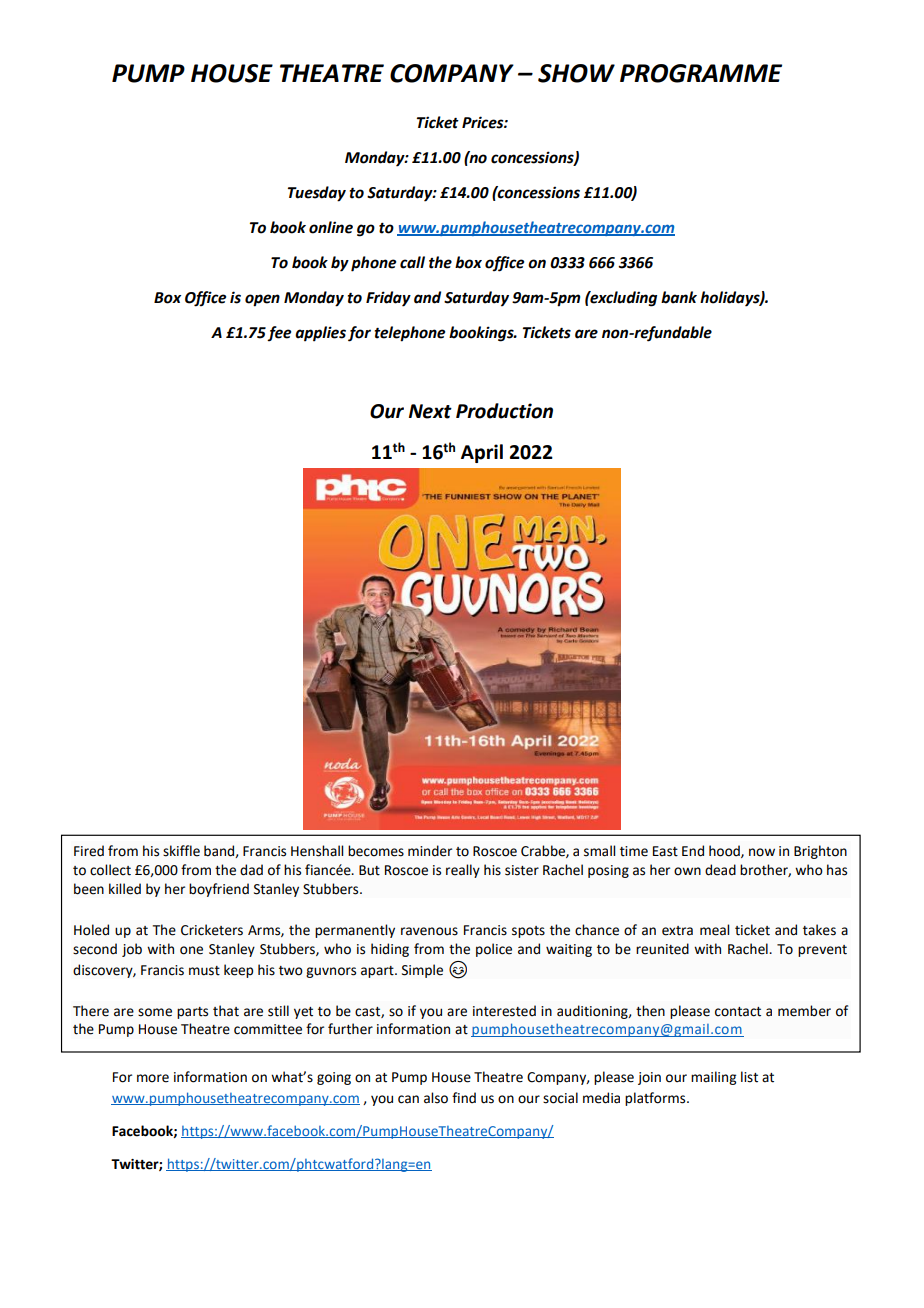  What do you see at coordinates (701, 73) in the screenshot?
I see `PROGRAMME` at bounding box center [701, 73].
